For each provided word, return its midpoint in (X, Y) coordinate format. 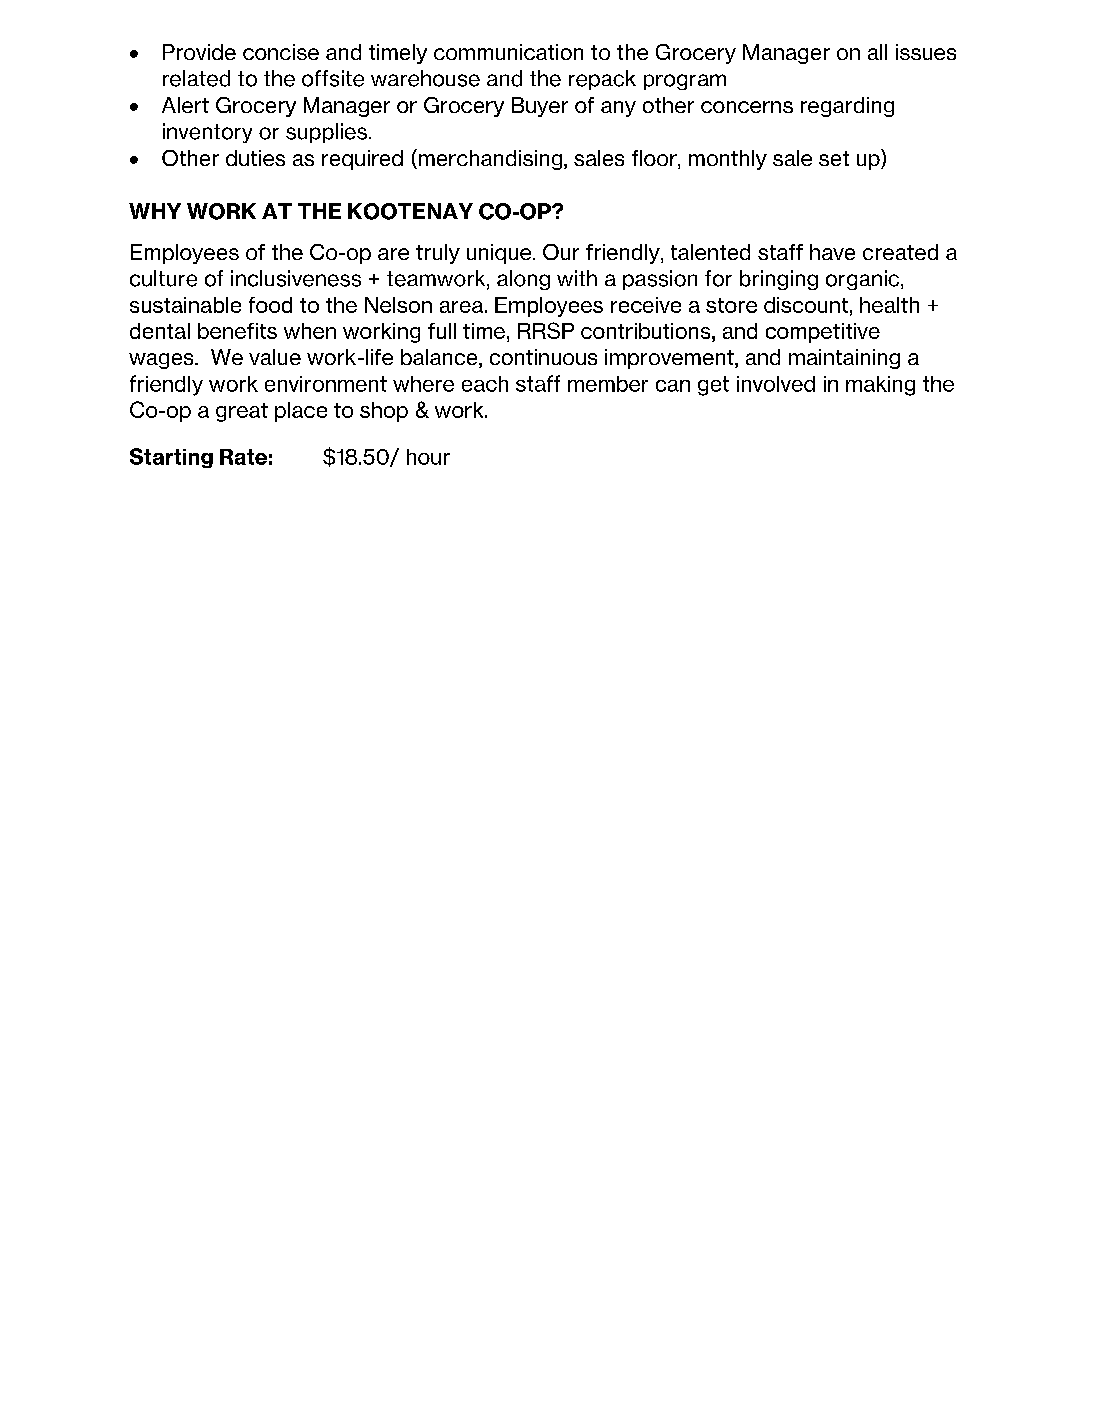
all (877, 52)
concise (281, 52)
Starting (171, 458)
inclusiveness (296, 278)
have (832, 252)
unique (500, 254)
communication (508, 52)
